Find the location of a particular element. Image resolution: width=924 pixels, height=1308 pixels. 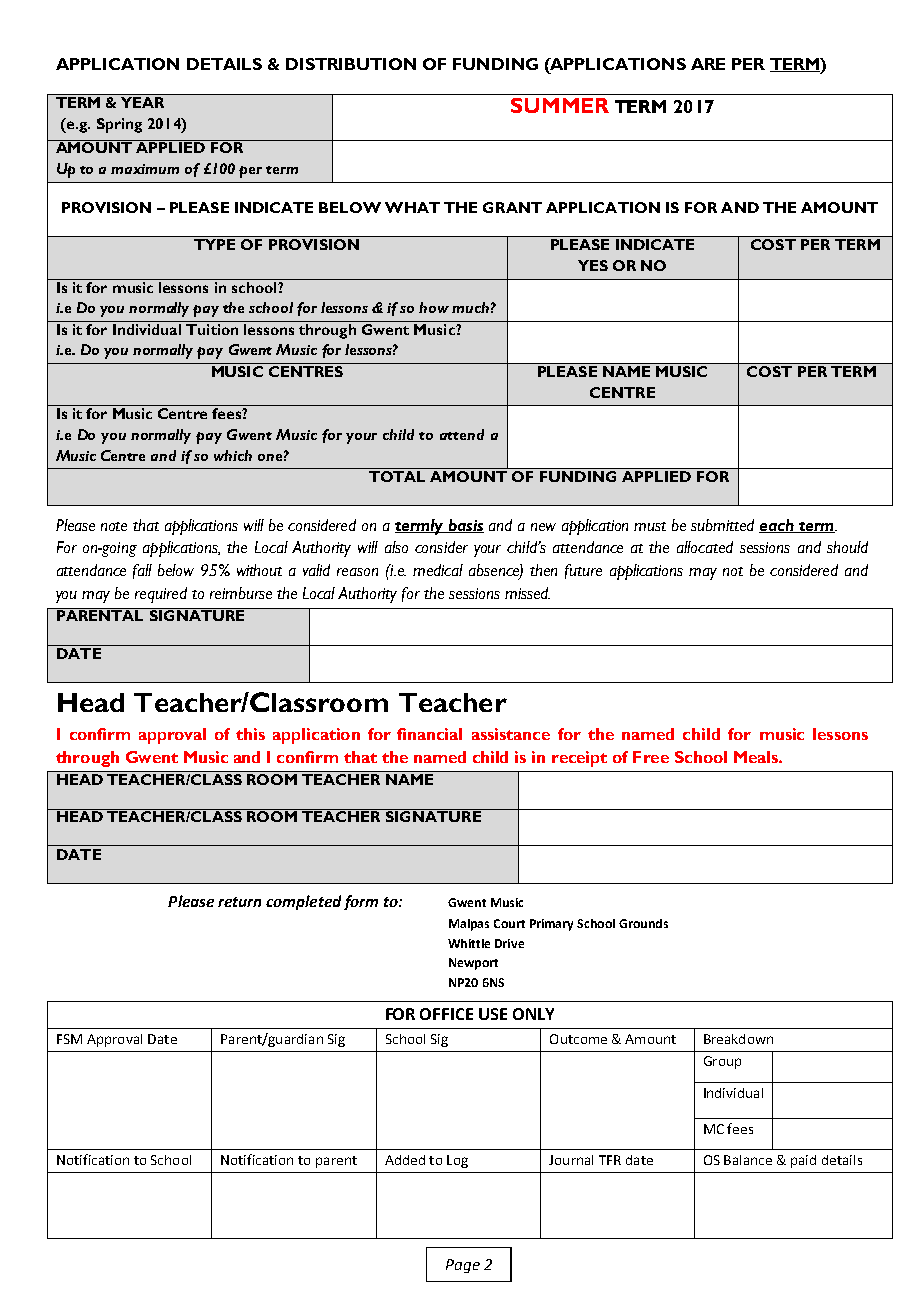

submitted is located at coordinates (722, 525).
